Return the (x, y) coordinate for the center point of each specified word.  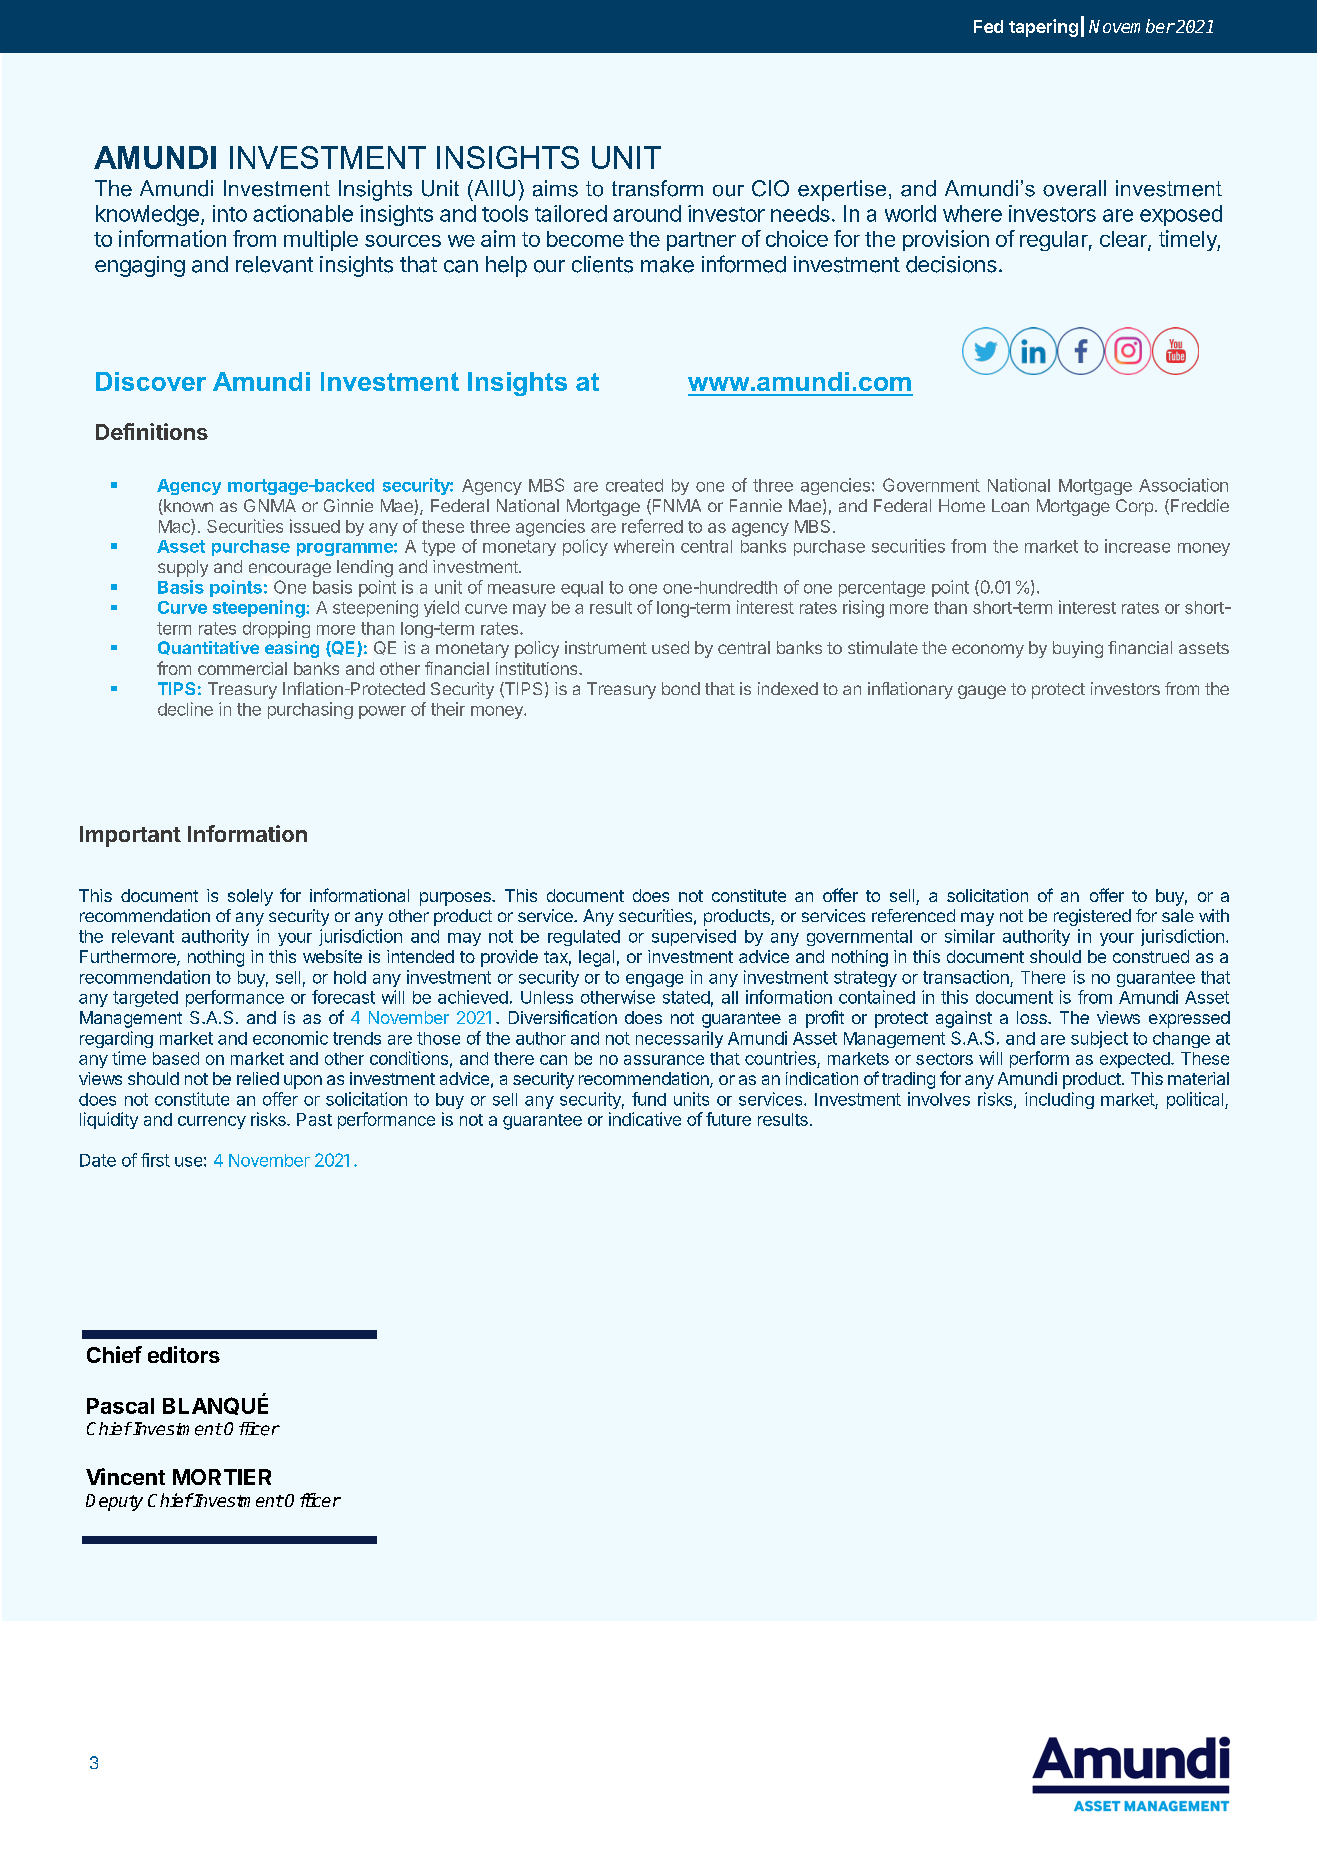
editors (184, 1354)
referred (652, 526)
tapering (1043, 28)
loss (1033, 1017)
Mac (175, 527)
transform (657, 188)
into (230, 213)
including (1059, 1100)
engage (654, 980)
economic (290, 1038)
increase (1137, 546)
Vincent (125, 1476)
